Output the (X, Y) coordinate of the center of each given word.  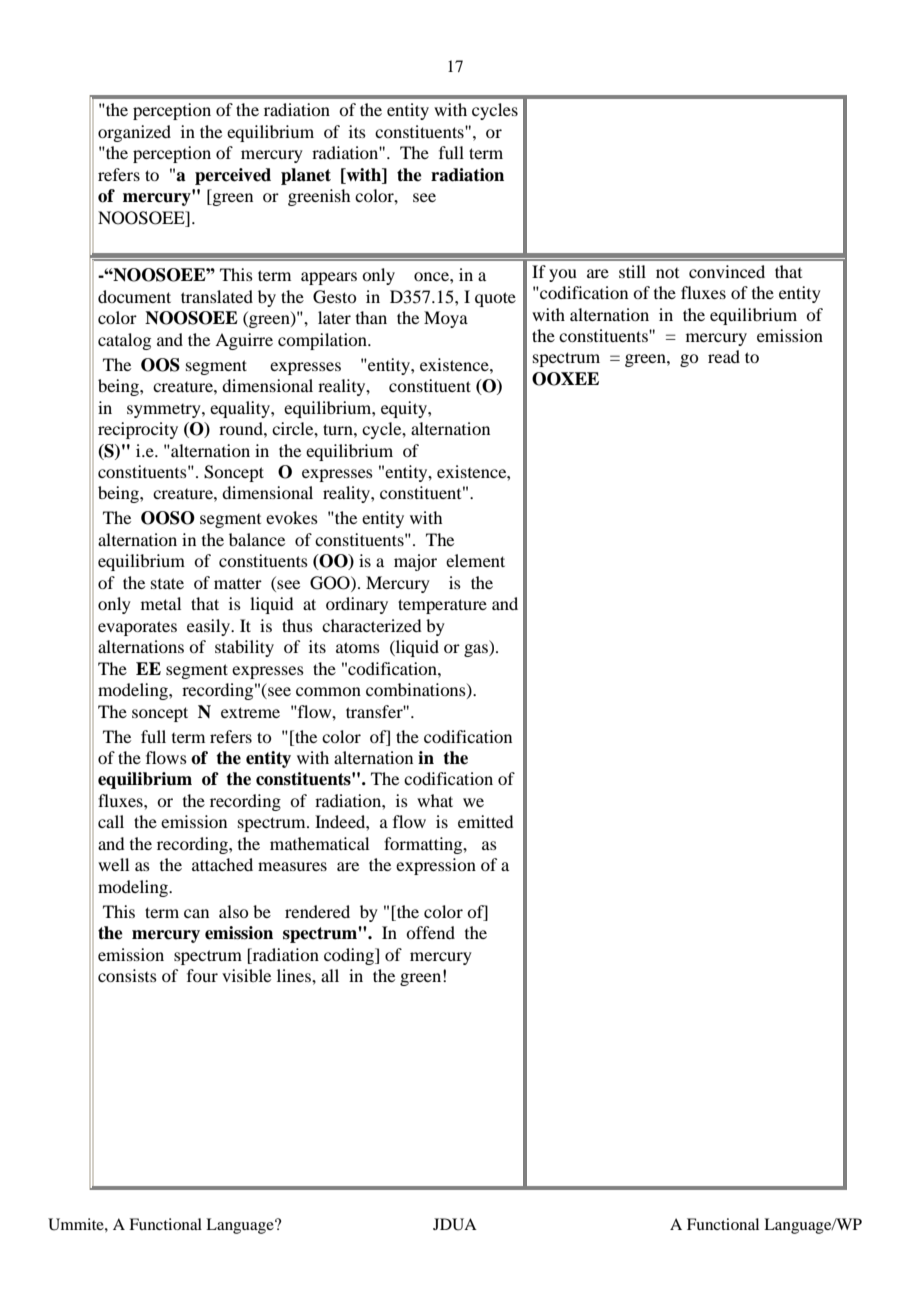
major (415, 562)
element (475, 560)
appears (329, 278)
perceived (233, 176)
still (632, 271)
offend (430, 932)
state (167, 583)
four (202, 975)
